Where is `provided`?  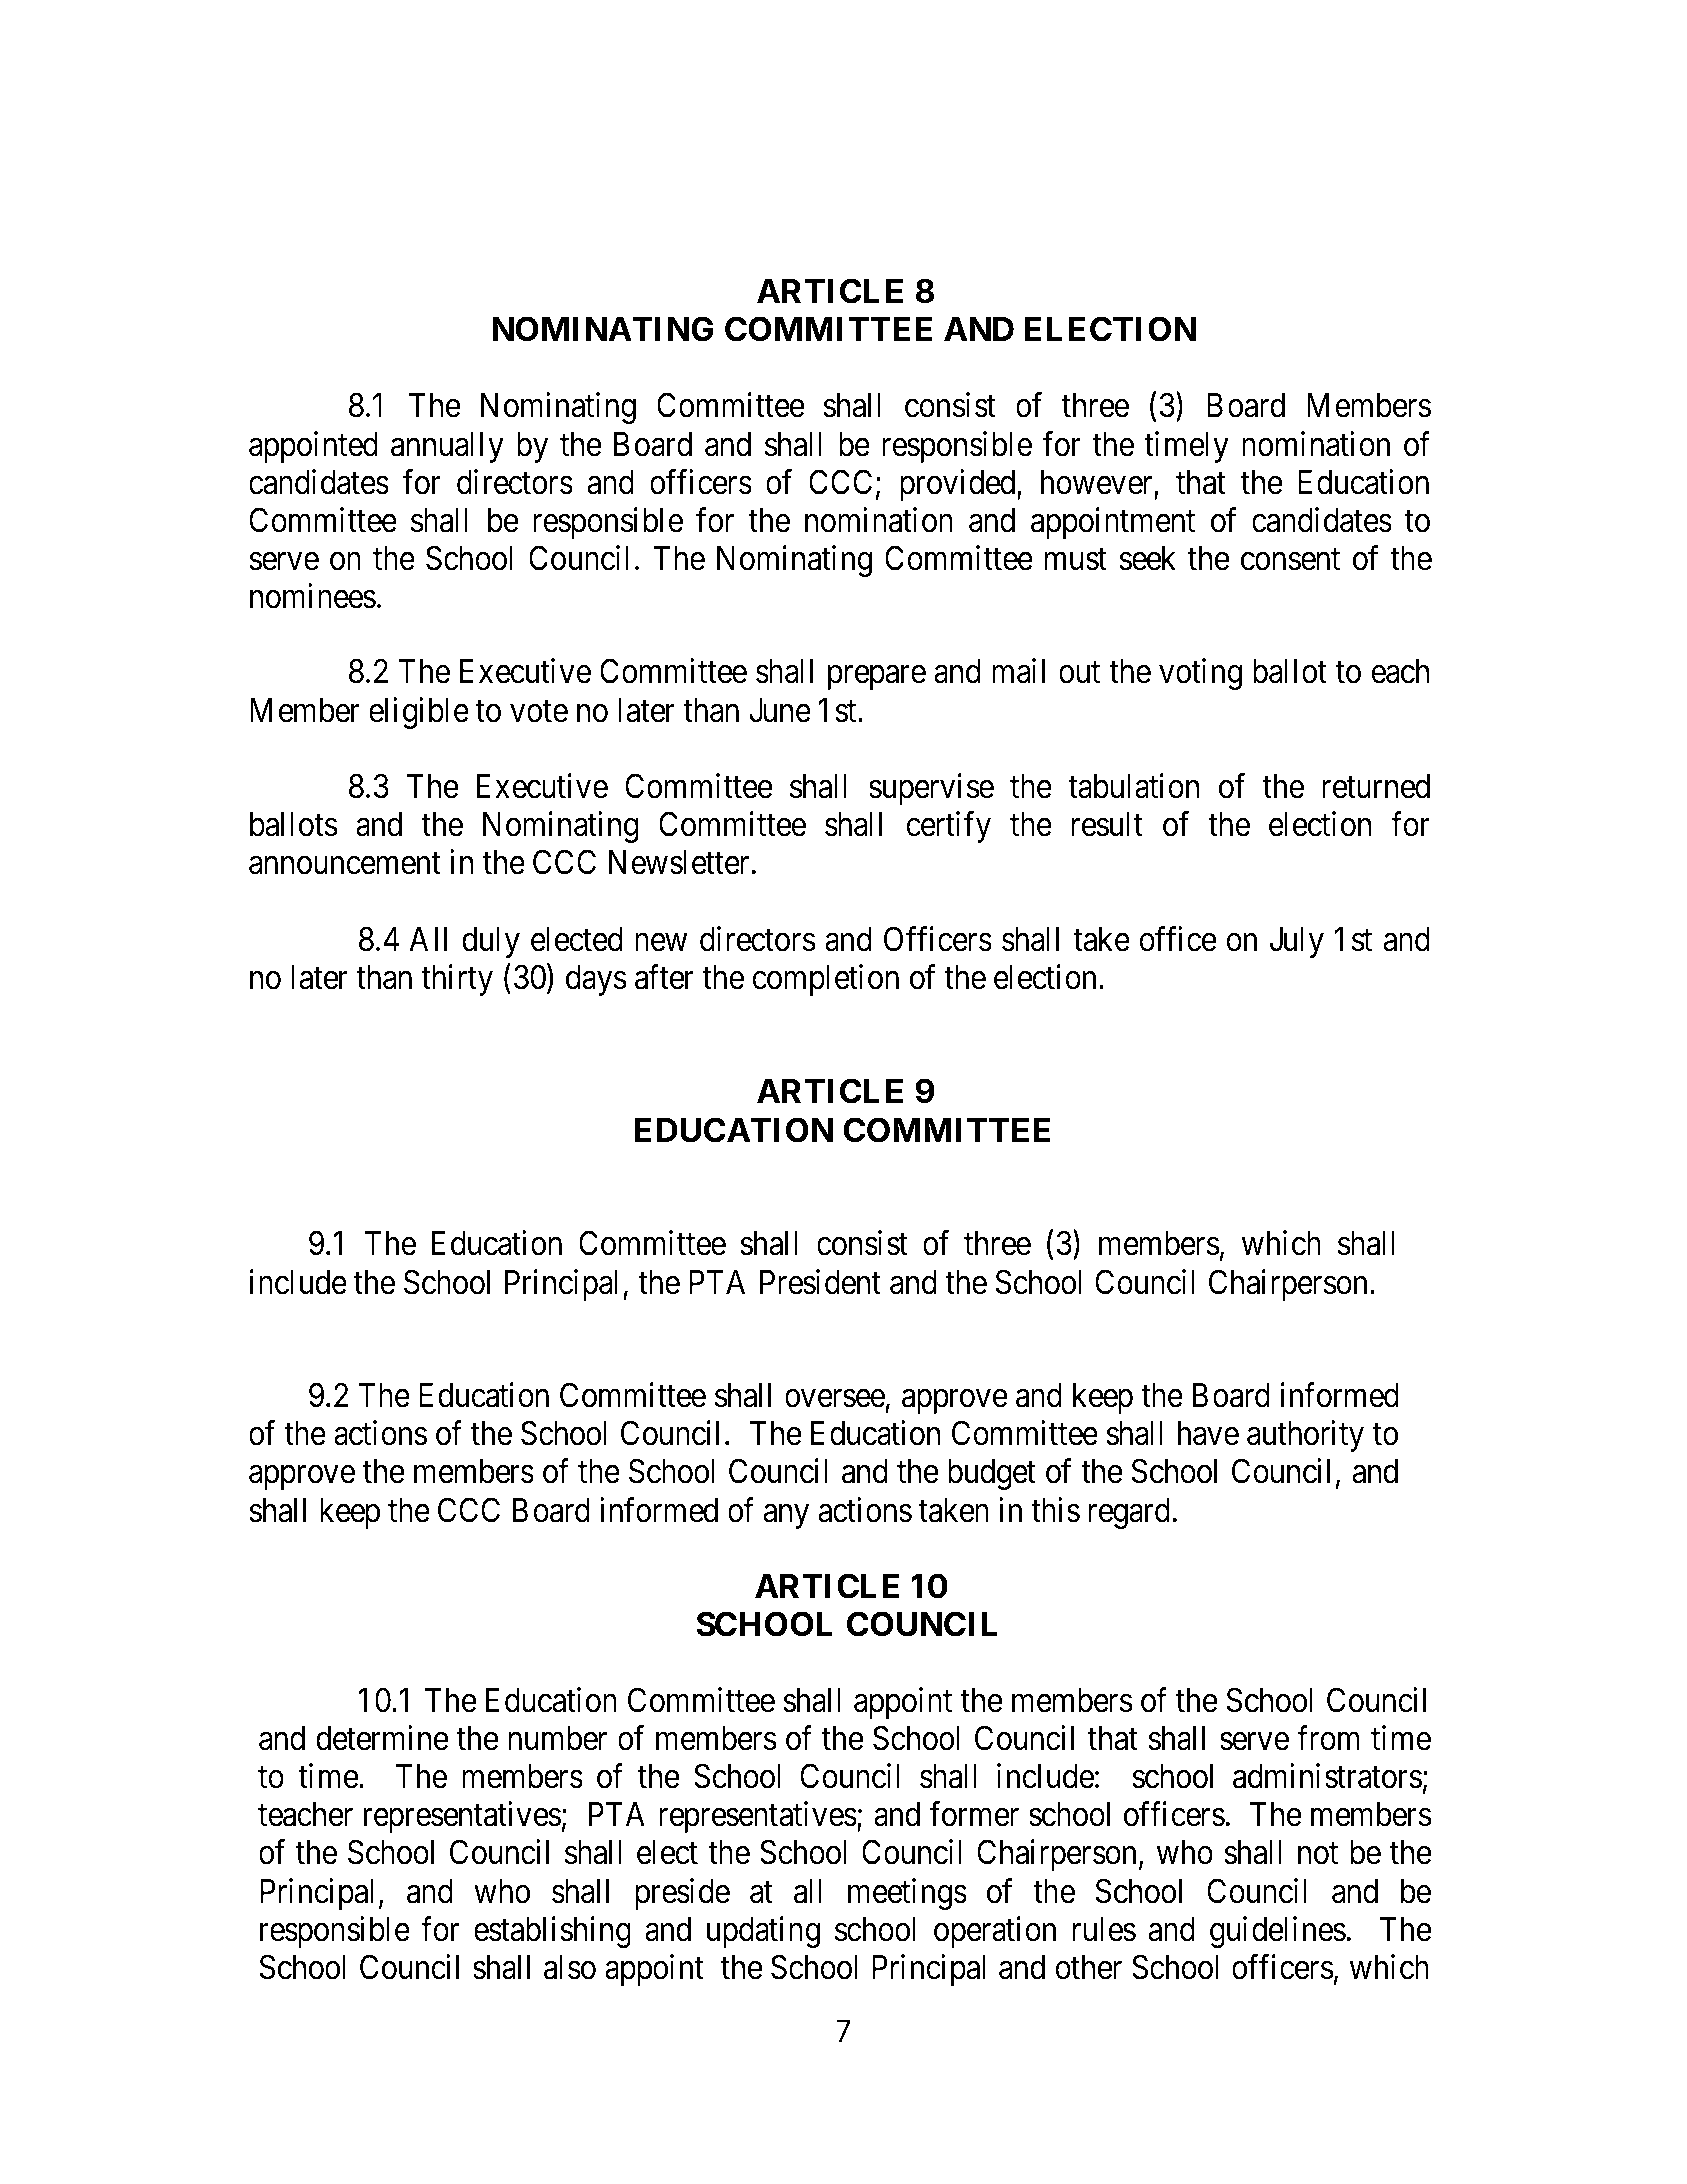
provided is located at coordinates (959, 485).
